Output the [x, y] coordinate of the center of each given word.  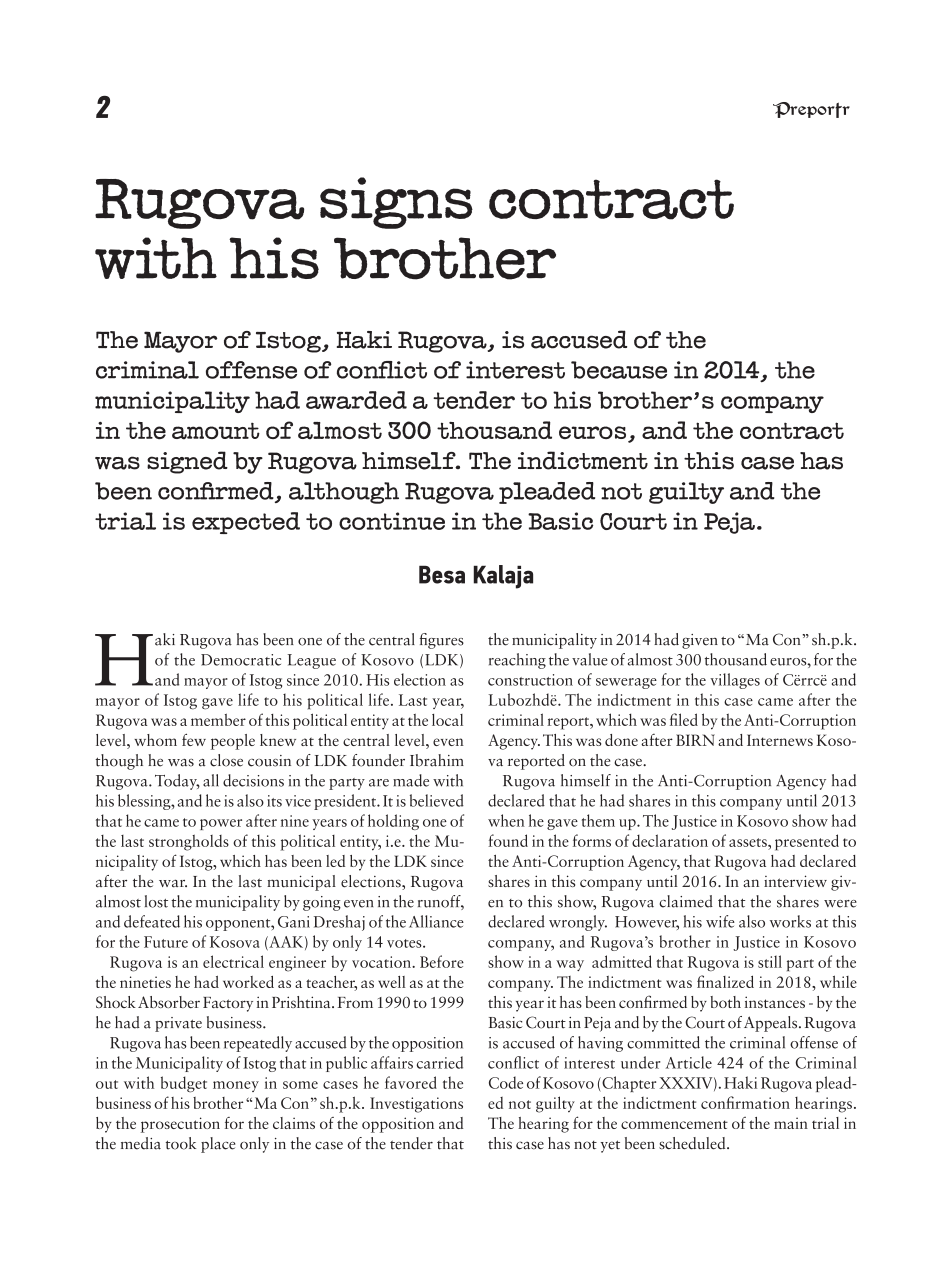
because [619, 370]
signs [396, 203]
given [700, 641]
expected [246, 523]
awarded [356, 400]
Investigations [416, 1105]
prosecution [180, 1125]
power [221, 824]
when [506, 820]
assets [749, 842]
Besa [442, 574]
